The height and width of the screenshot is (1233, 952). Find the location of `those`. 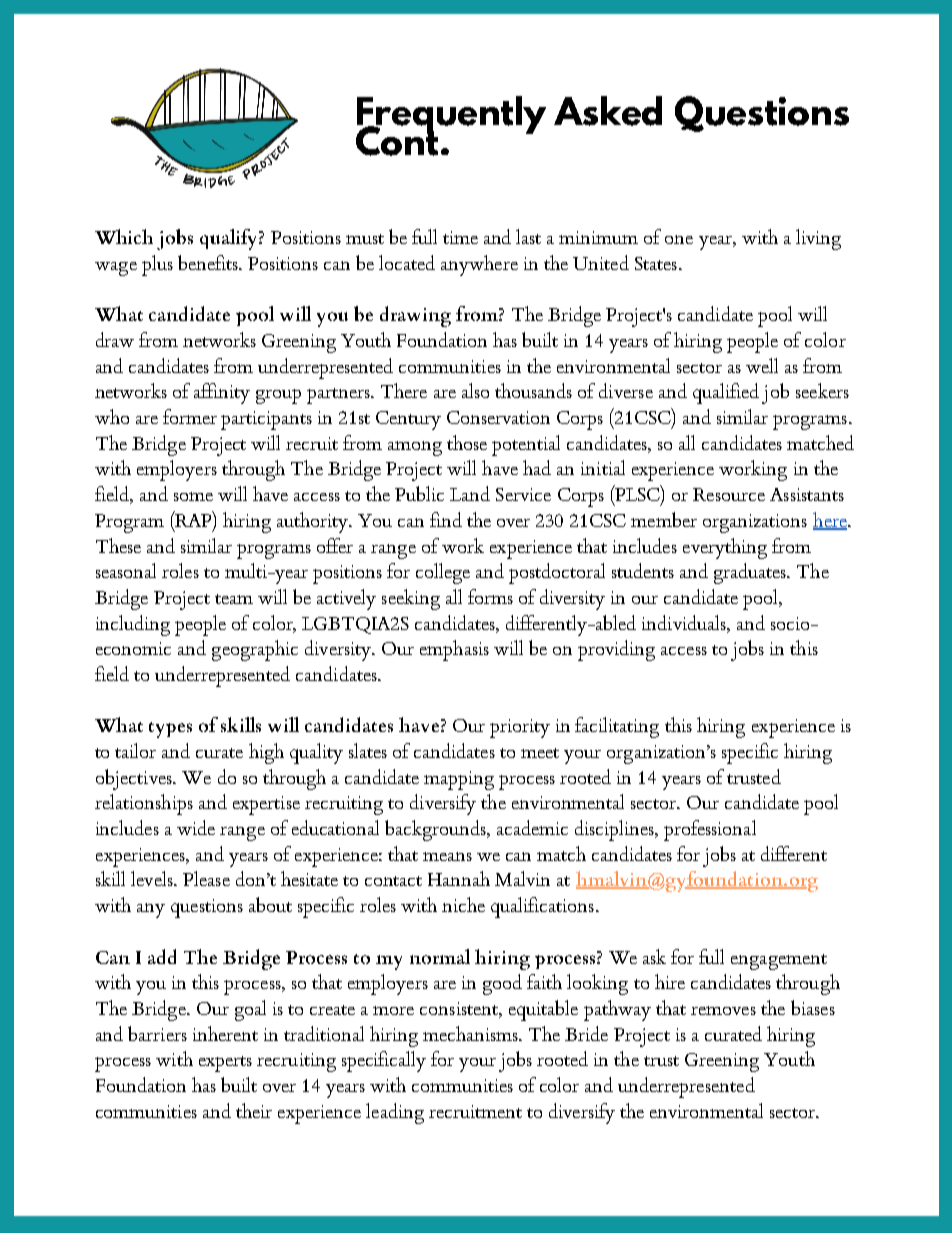

those is located at coordinates (467, 442).
